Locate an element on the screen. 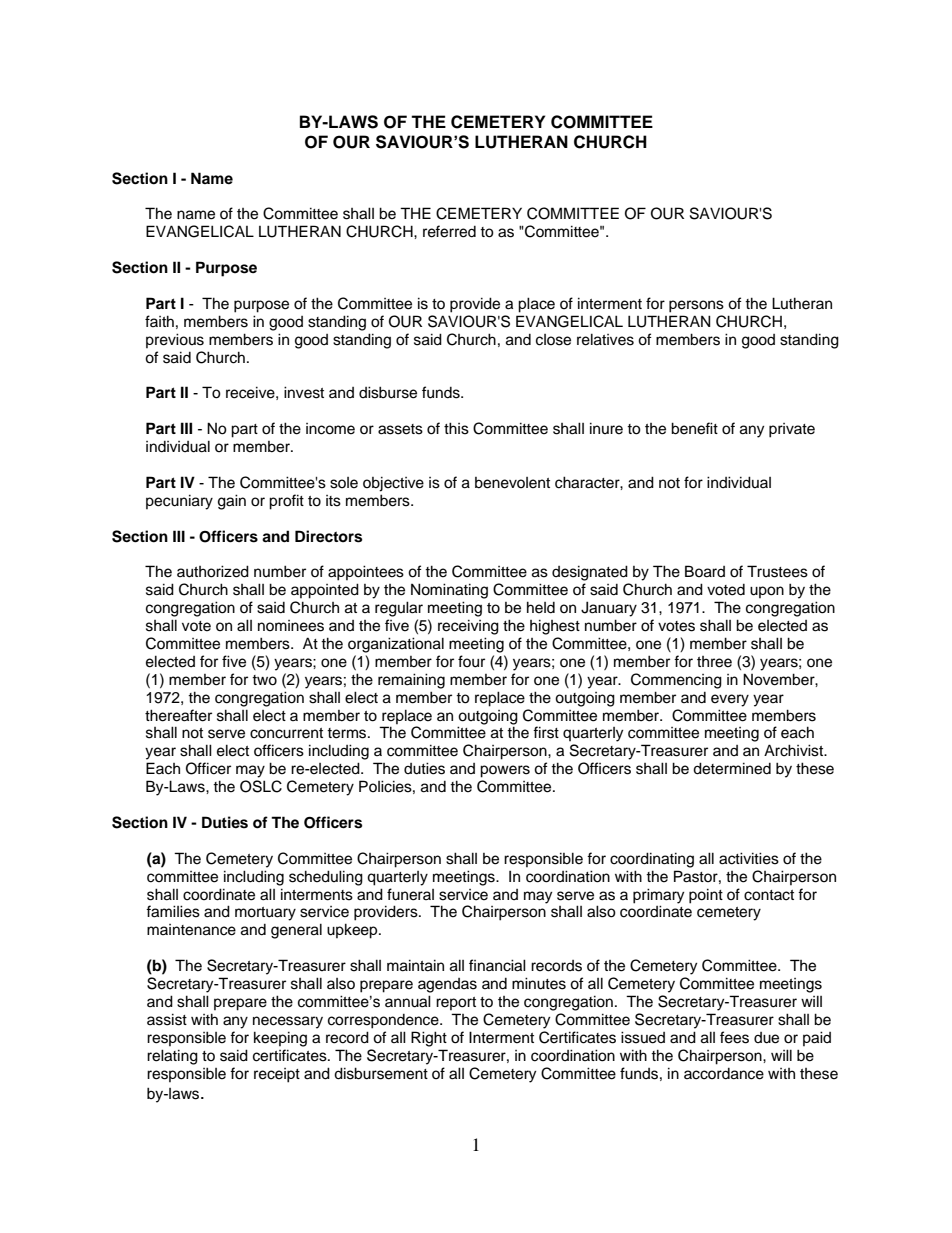 The width and height of the screenshot is (952, 1233). Right is located at coordinates (429, 1039).
